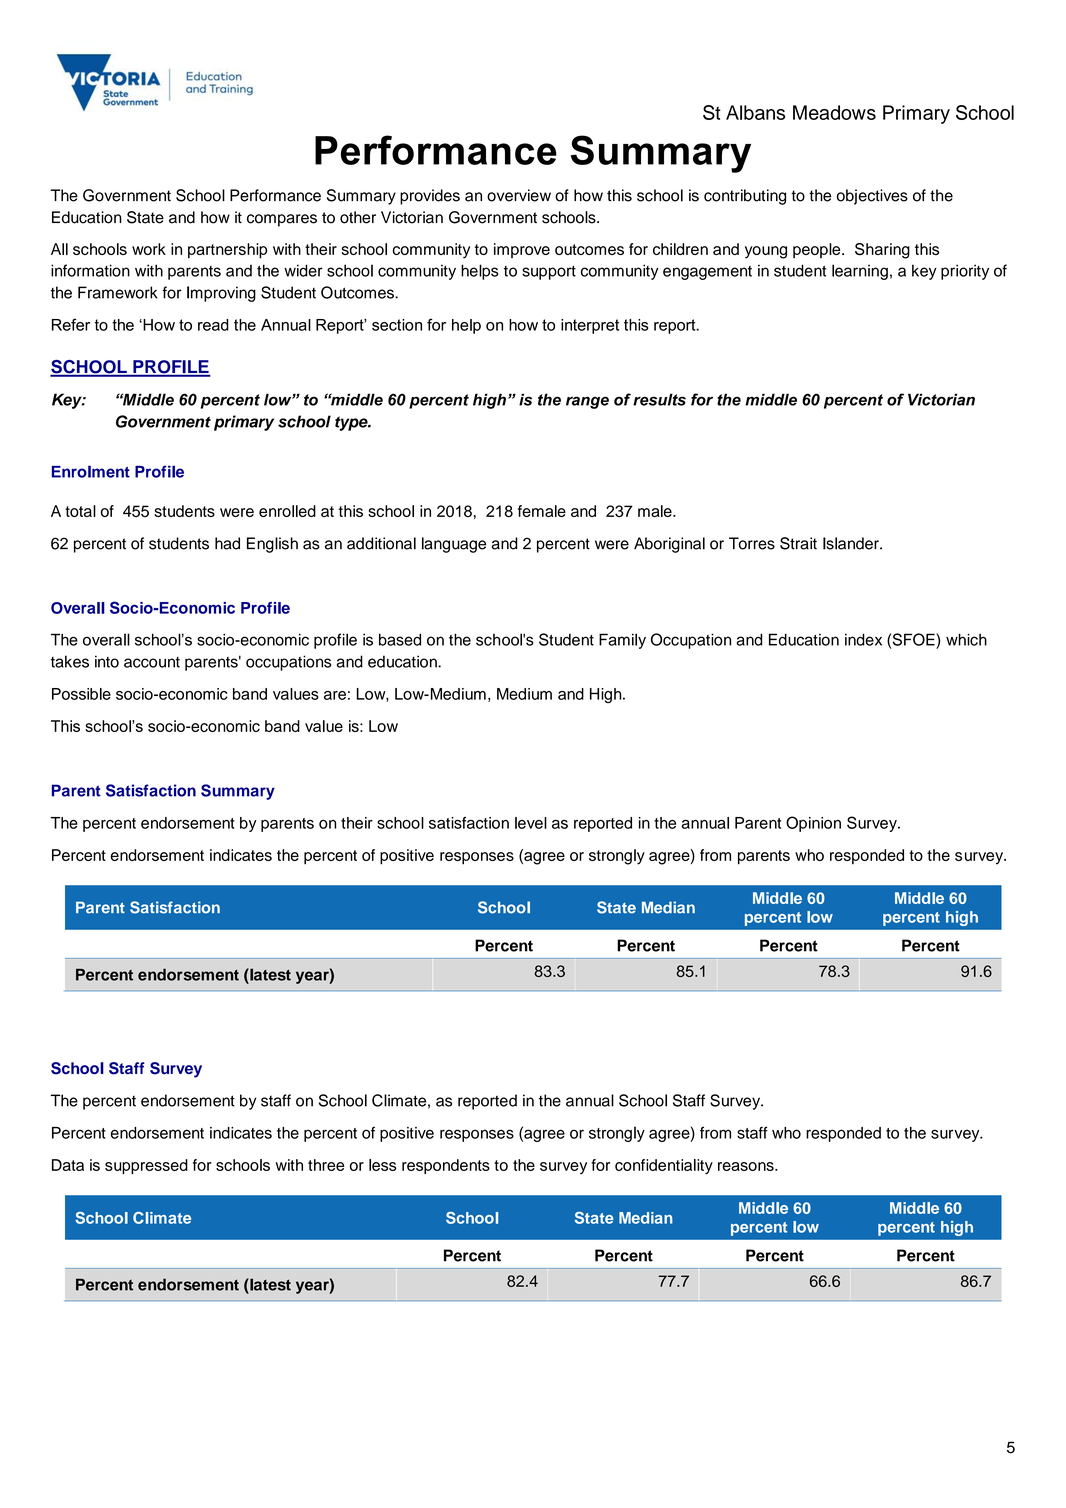 This screenshot has width=1066, height=1508. What do you see at coordinates (146, 1166) in the screenshot?
I see `suppressed` at bounding box center [146, 1166].
